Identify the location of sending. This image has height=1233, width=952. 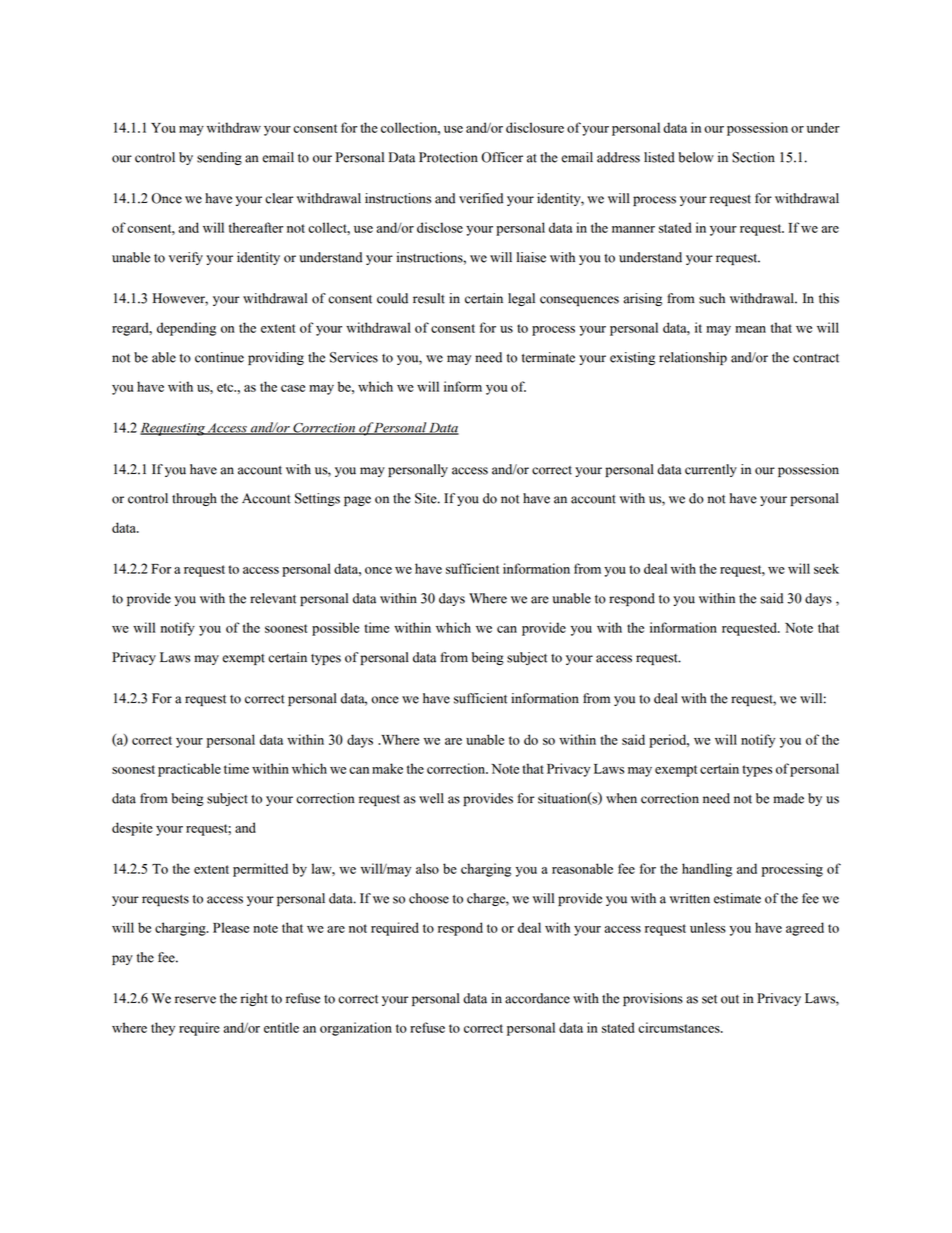
(219, 158).
